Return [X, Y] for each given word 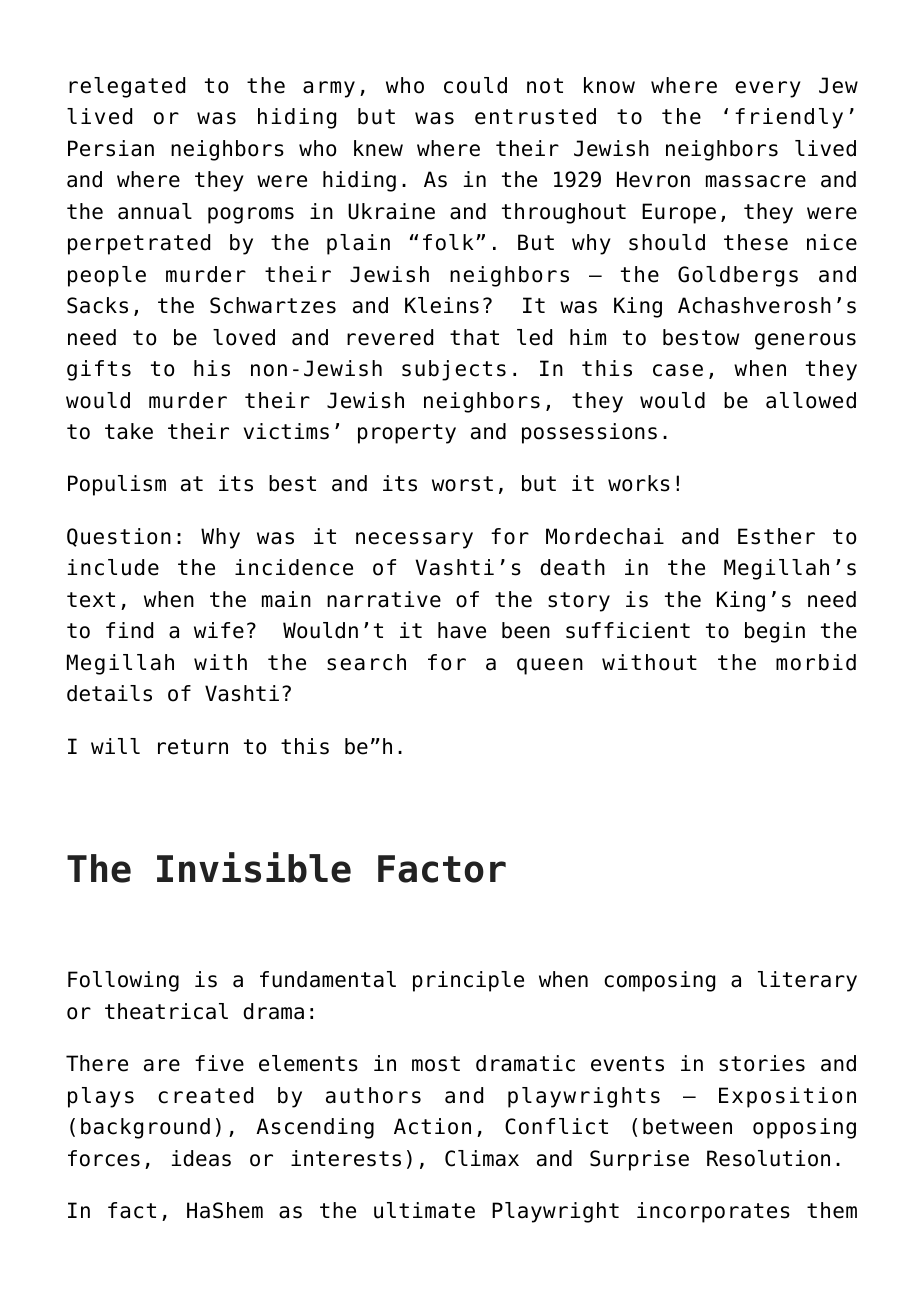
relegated [127, 87]
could [475, 85]
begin [775, 632]
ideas [201, 1158]
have [462, 630]
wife [219, 630]
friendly [789, 118]
